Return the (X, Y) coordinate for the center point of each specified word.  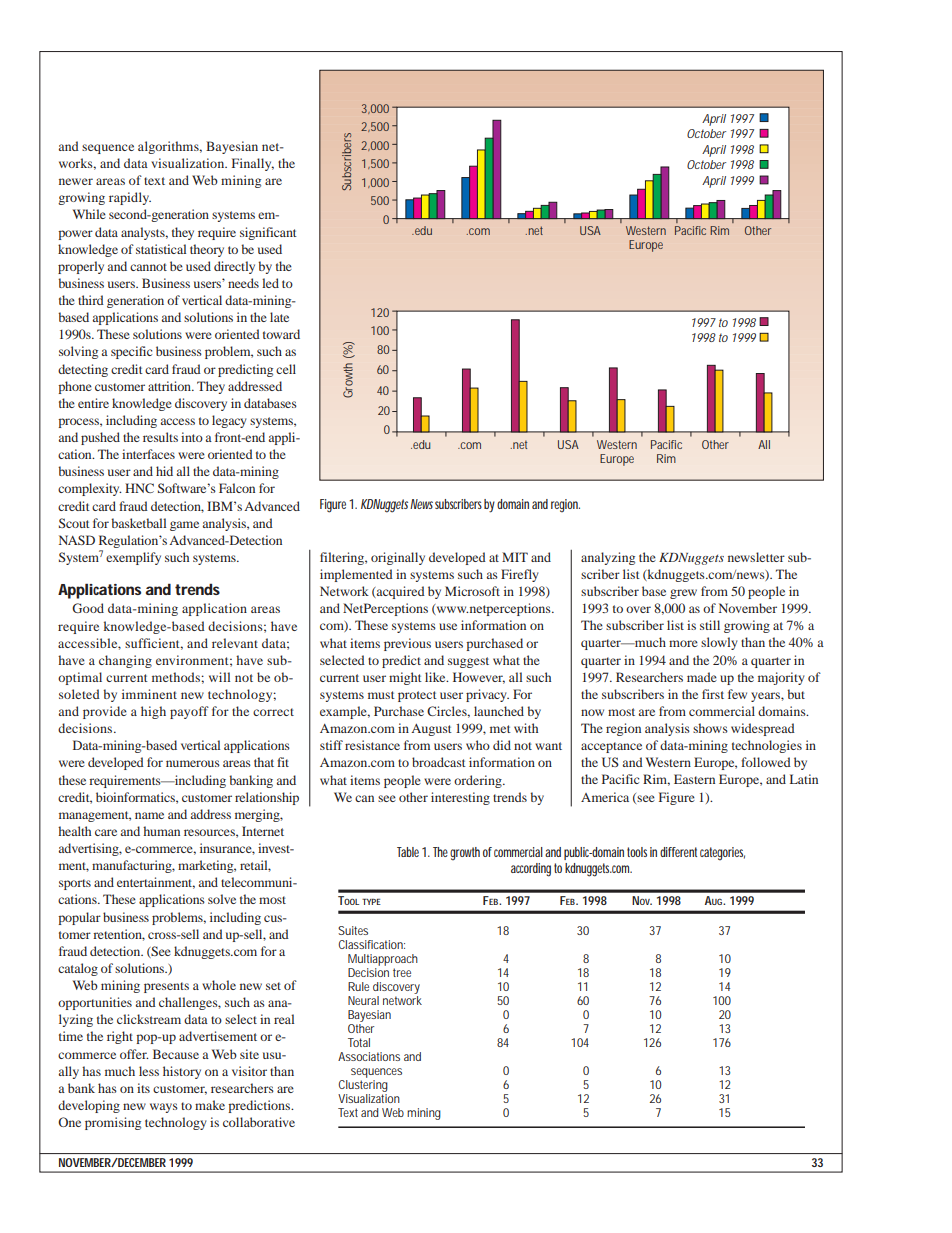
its (143, 1088)
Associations (369, 1056)
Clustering (363, 1086)
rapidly (130, 198)
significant (268, 233)
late (279, 317)
